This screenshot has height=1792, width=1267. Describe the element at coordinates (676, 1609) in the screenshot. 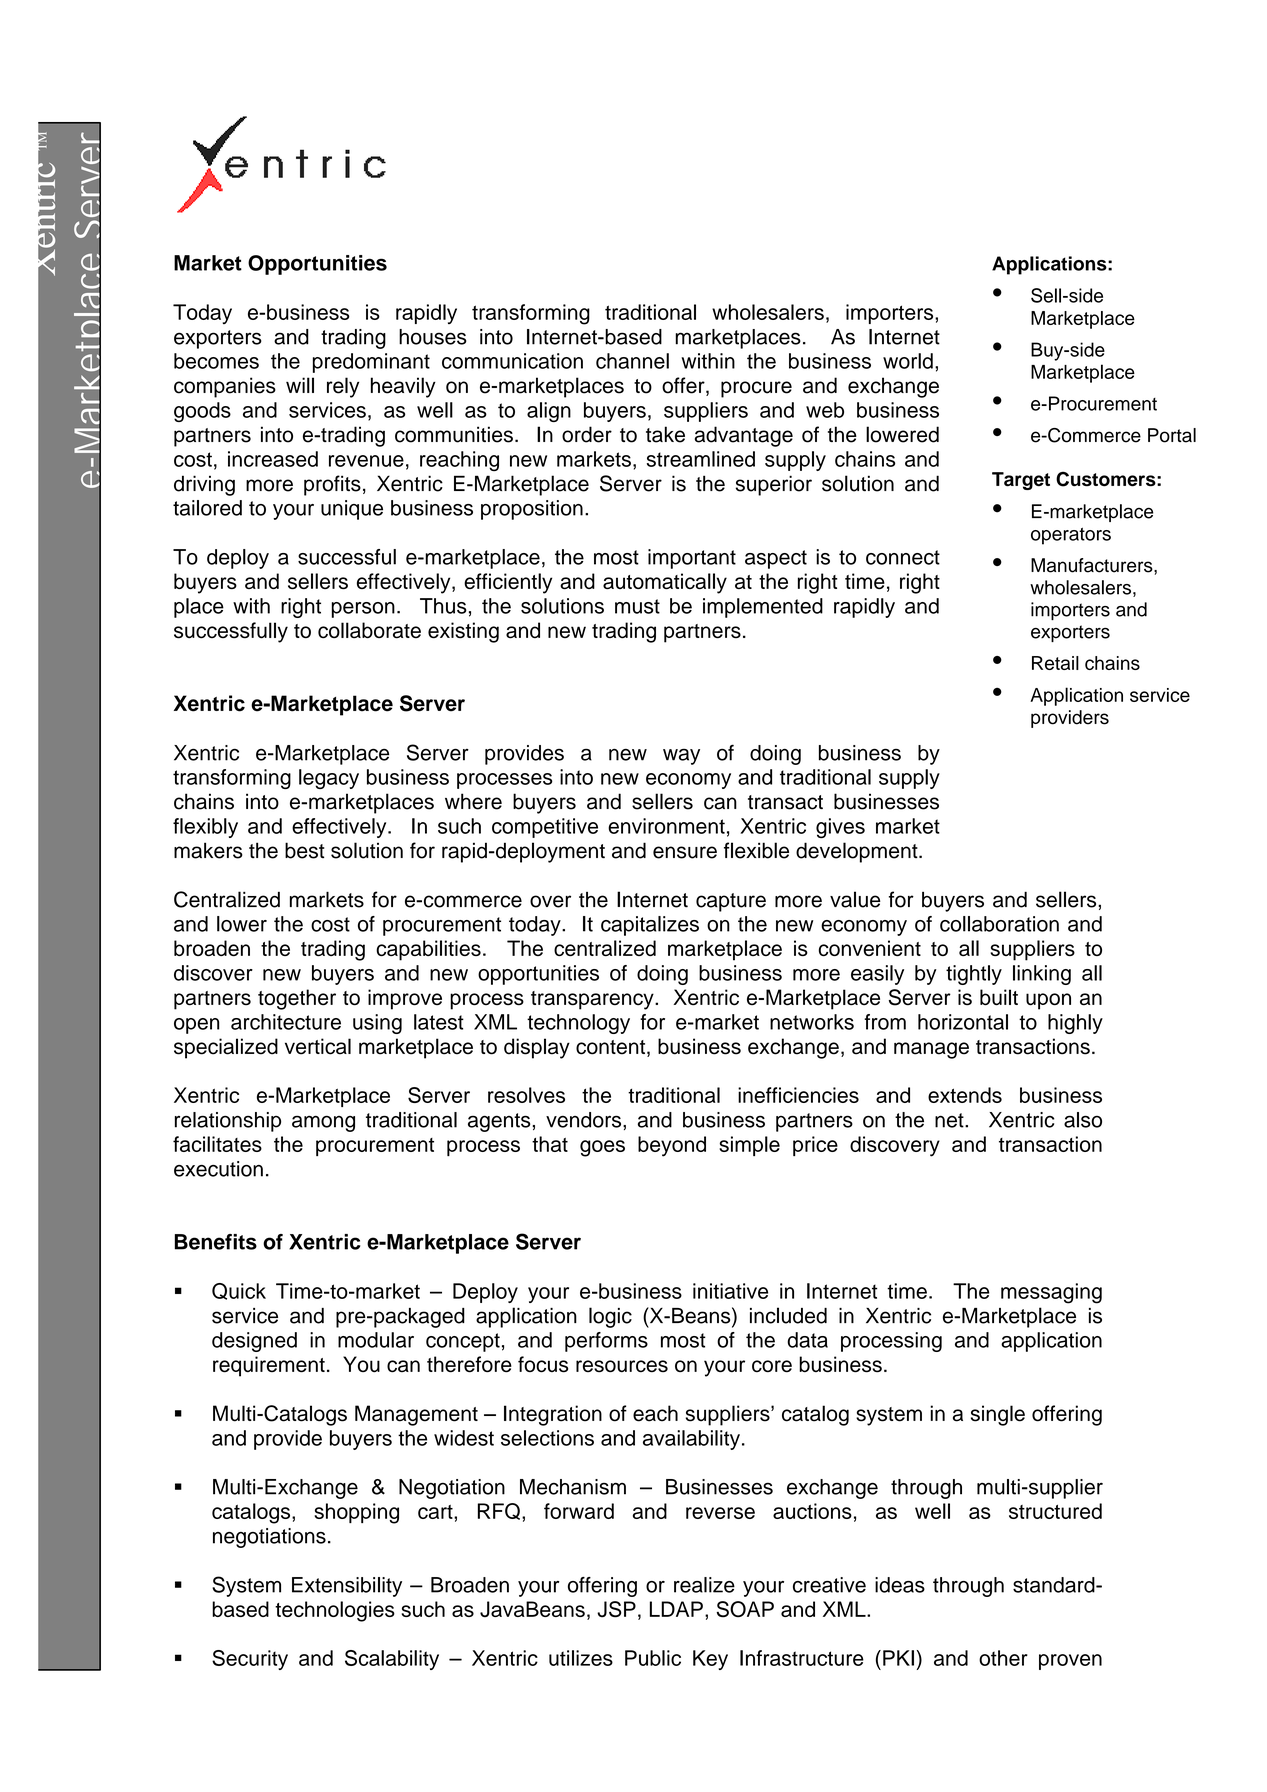

I see `LDAP` at that location.
